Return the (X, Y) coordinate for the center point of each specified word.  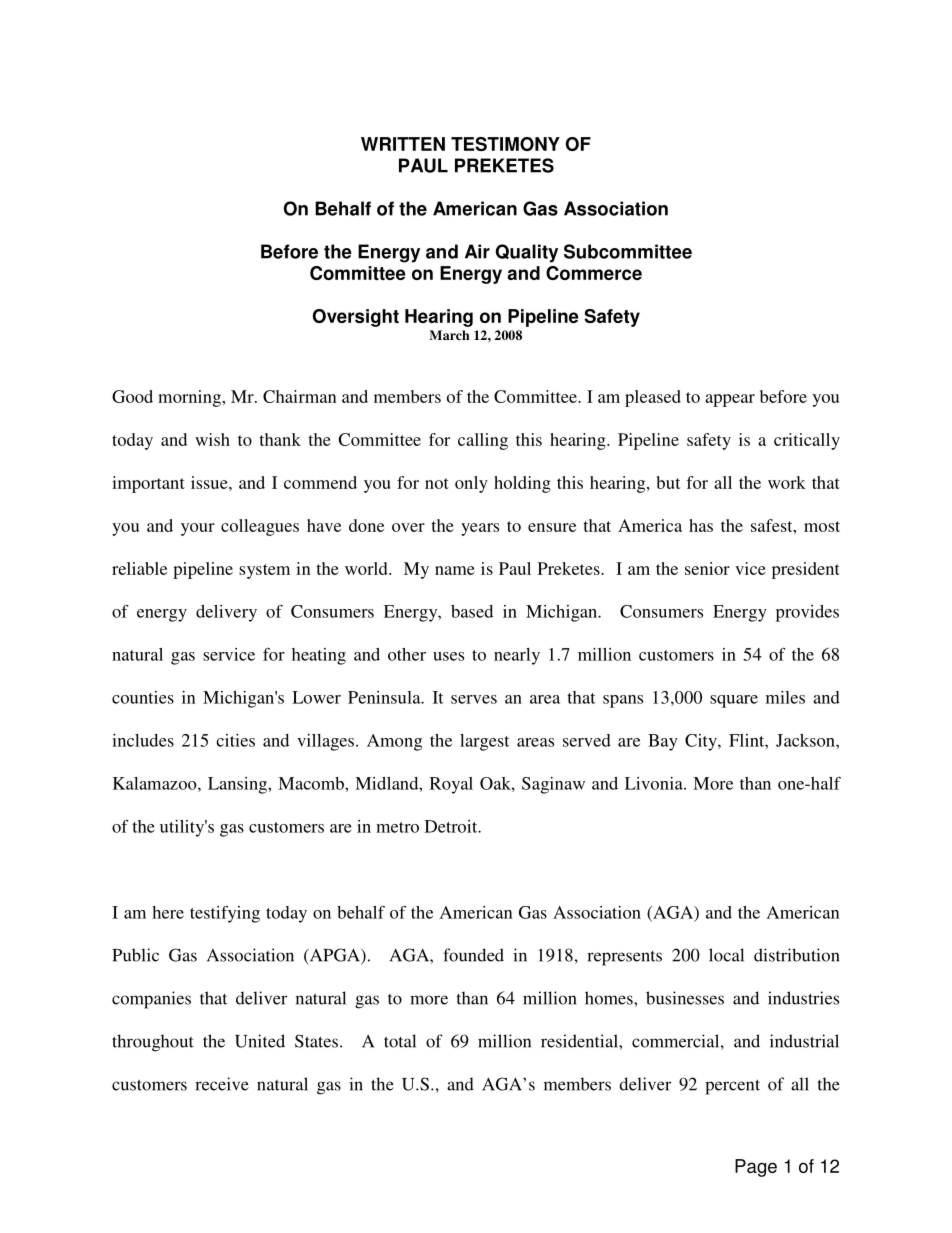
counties (143, 697)
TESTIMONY (505, 144)
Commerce (594, 273)
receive (222, 1084)
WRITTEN (403, 144)
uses (448, 656)
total (400, 1041)
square (734, 701)
